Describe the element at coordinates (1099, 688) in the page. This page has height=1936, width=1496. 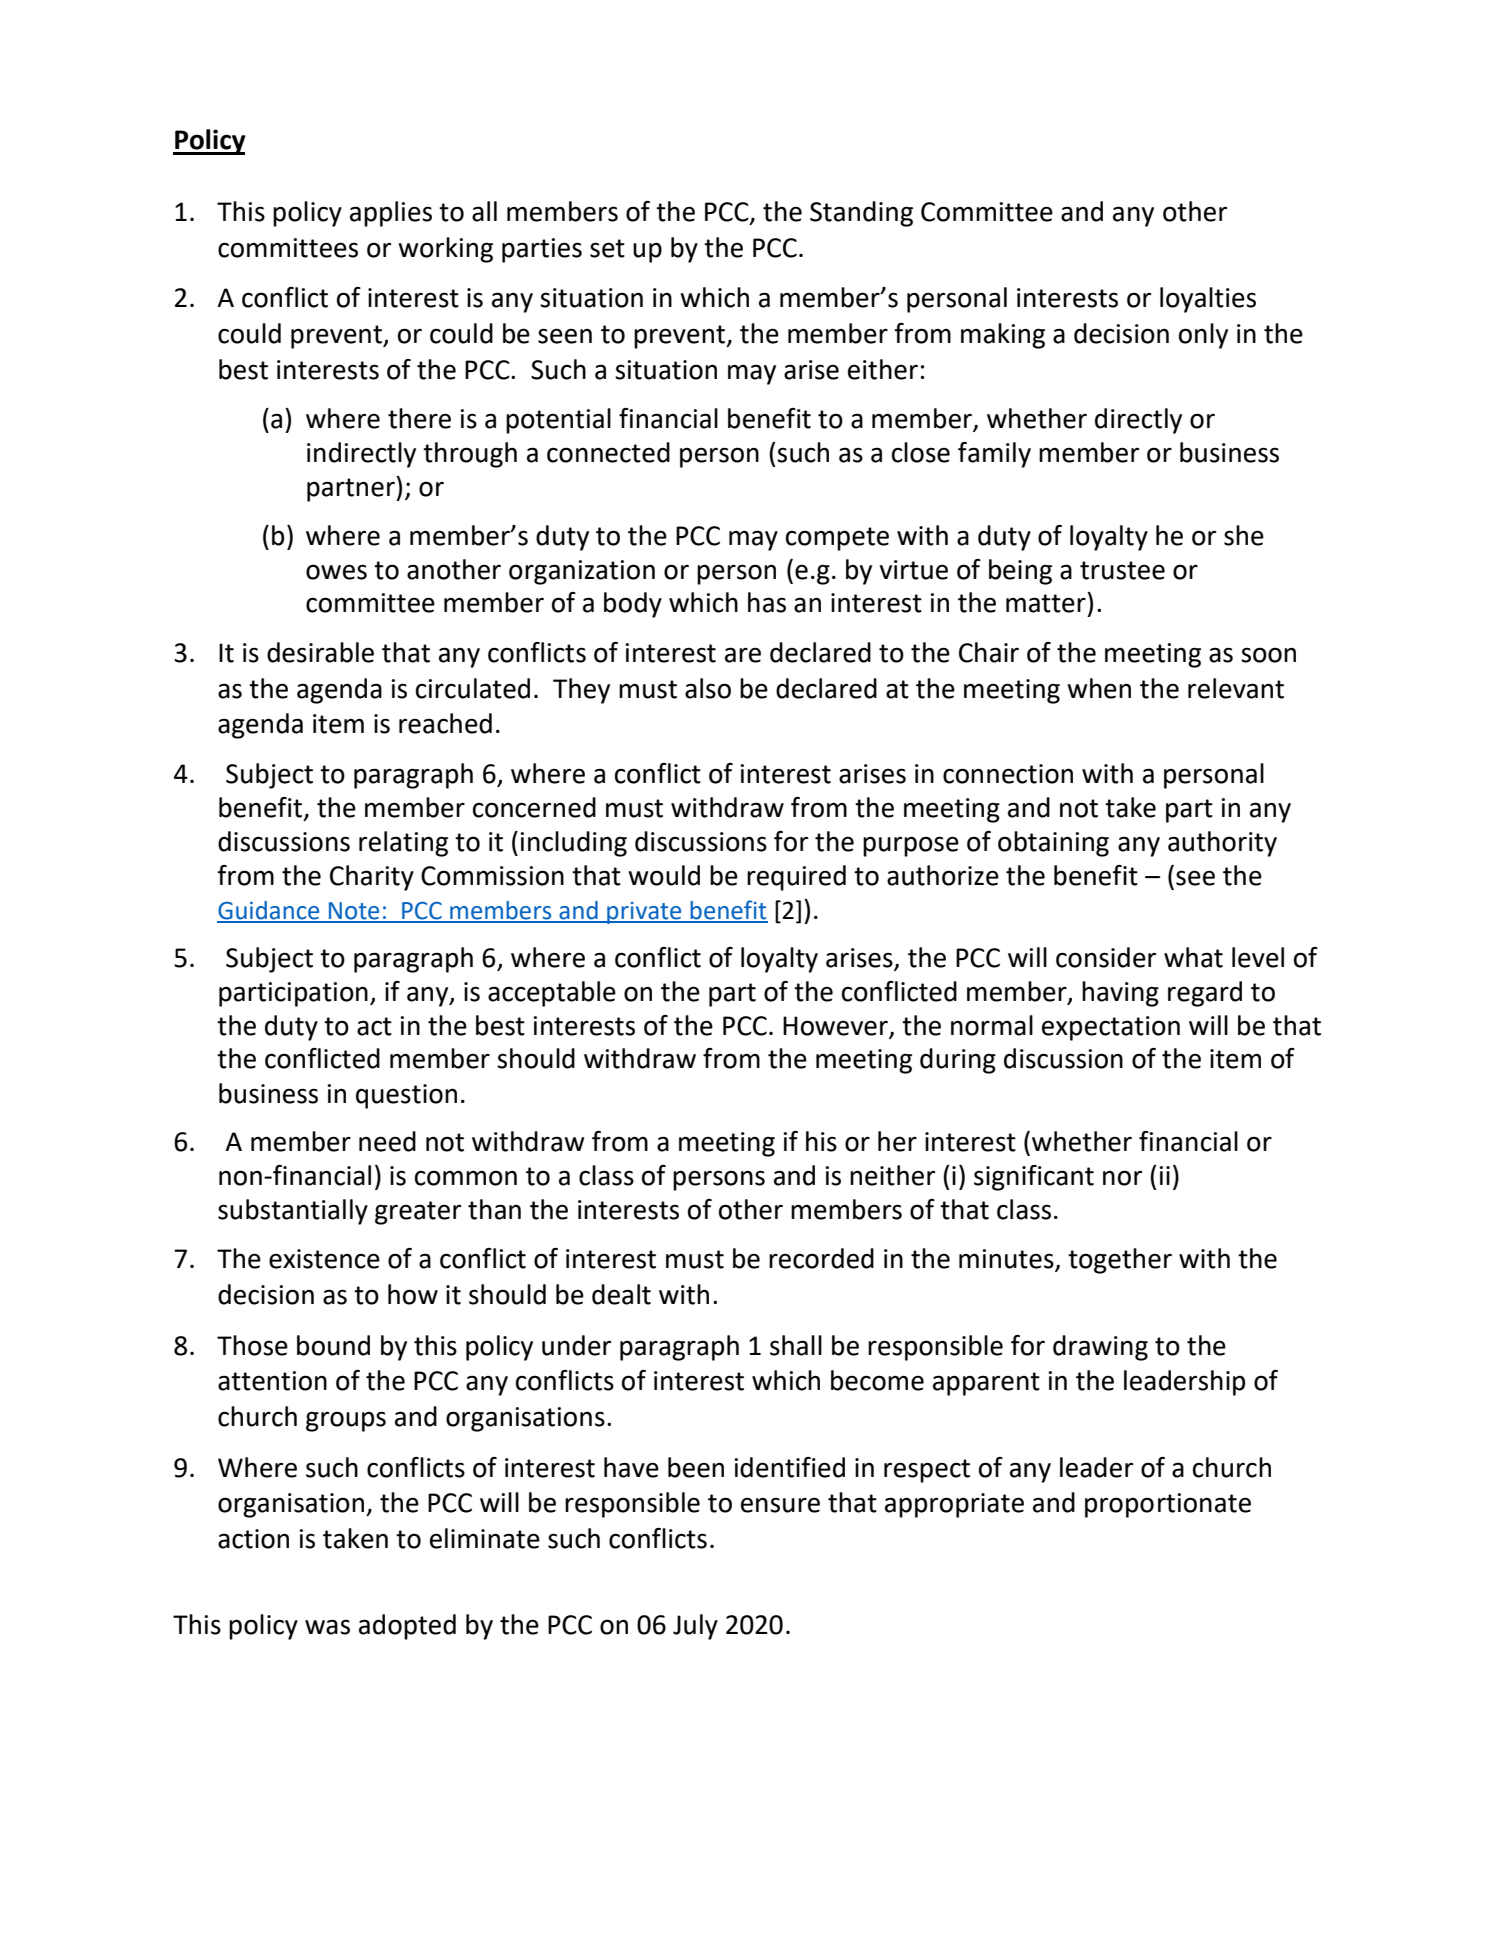
I see `when` at that location.
